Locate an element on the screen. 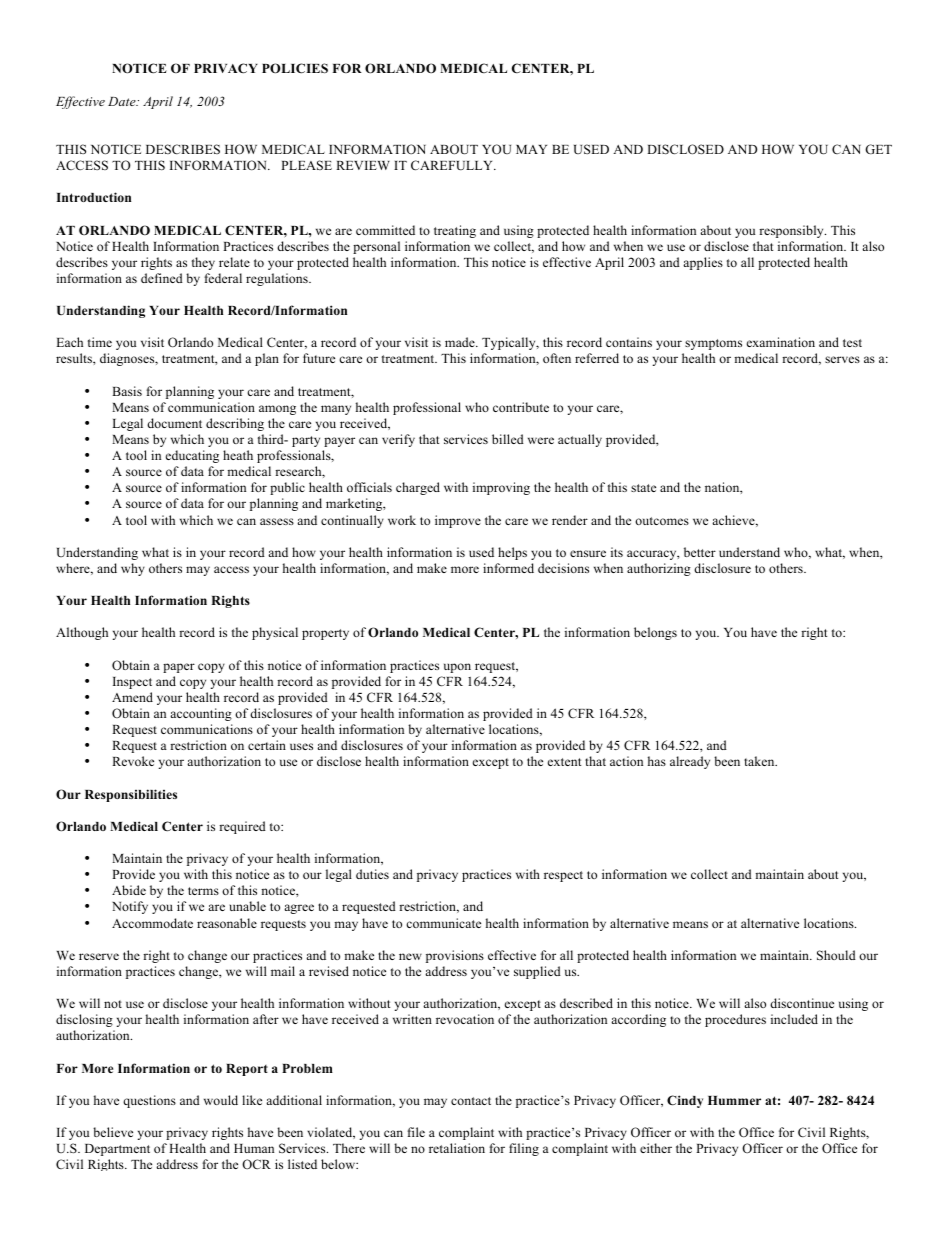 The width and height of the screenshot is (952, 1233). questions is located at coordinates (149, 1101).
